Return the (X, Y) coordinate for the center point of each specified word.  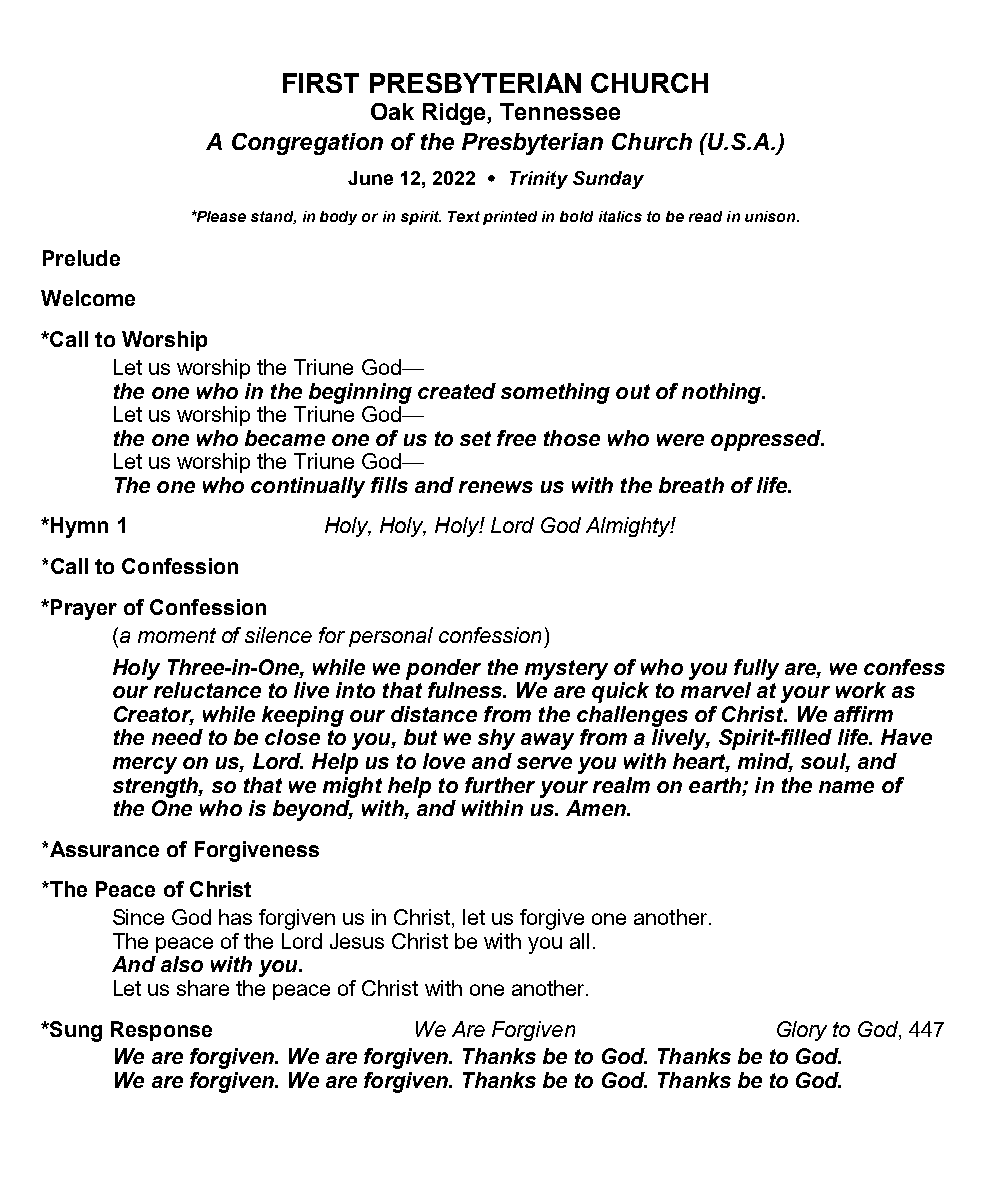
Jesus (357, 941)
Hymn (79, 527)
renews (496, 487)
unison (771, 216)
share (203, 988)
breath (691, 485)
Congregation (307, 144)
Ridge (455, 114)
